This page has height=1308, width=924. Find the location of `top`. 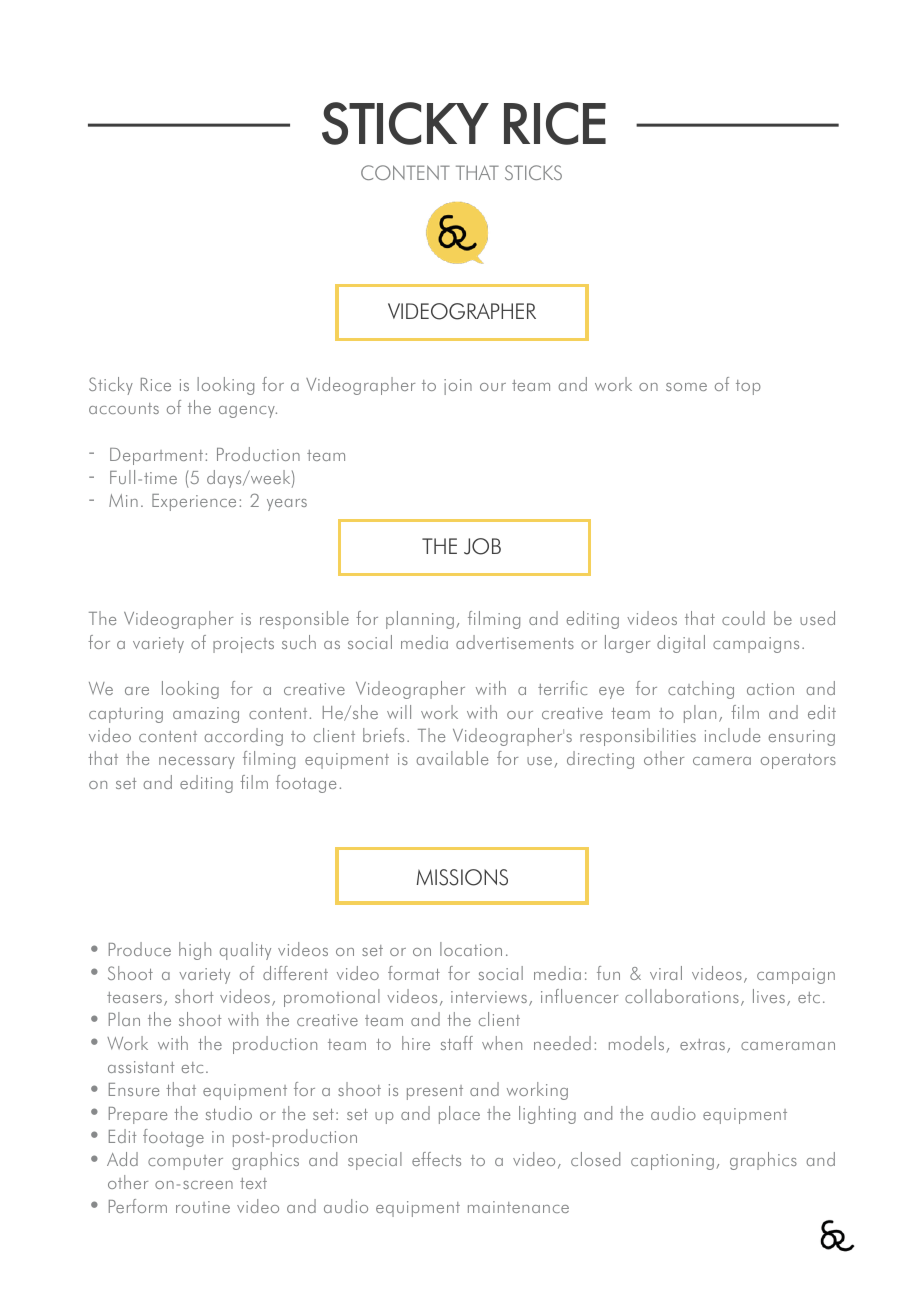

top is located at coordinates (748, 387).
